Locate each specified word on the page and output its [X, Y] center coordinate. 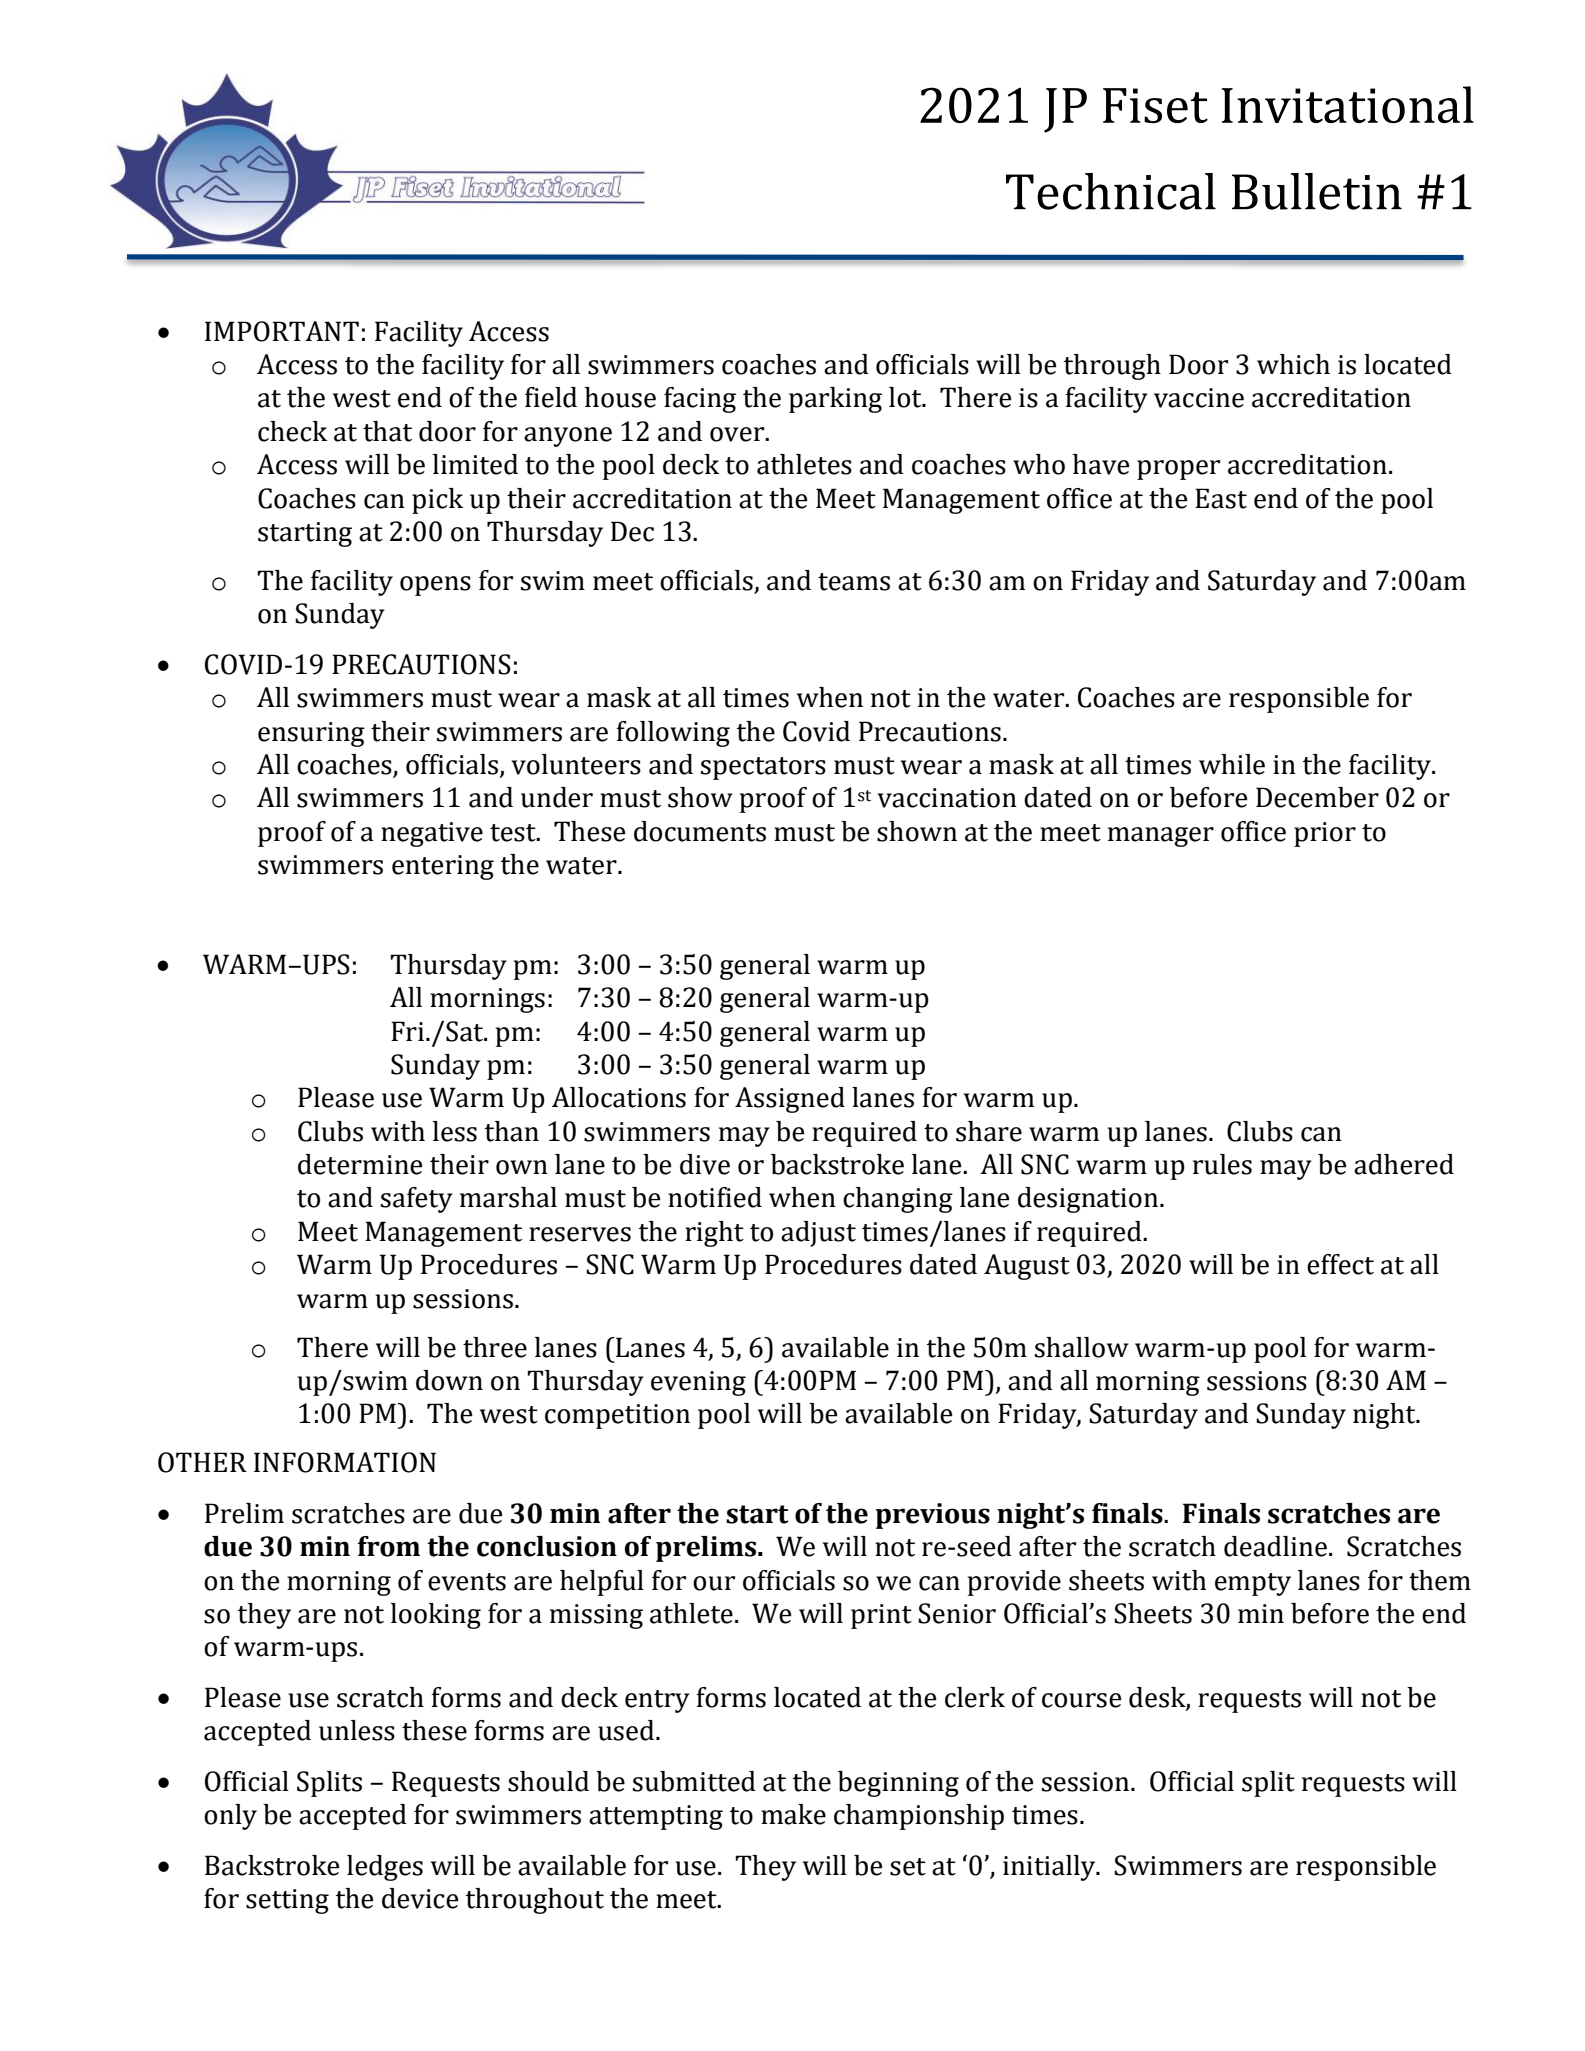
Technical [1111, 191]
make [793, 1814]
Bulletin [1317, 191]
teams [854, 582]
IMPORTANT [282, 331]
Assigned [790, 1100]
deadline [1275, 1546]
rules [1222, 1164]
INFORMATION [345, 1462]
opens [435, 586]
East [1221, 498]
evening [698, 1383]
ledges [385, 1868]
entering [443, 867]
